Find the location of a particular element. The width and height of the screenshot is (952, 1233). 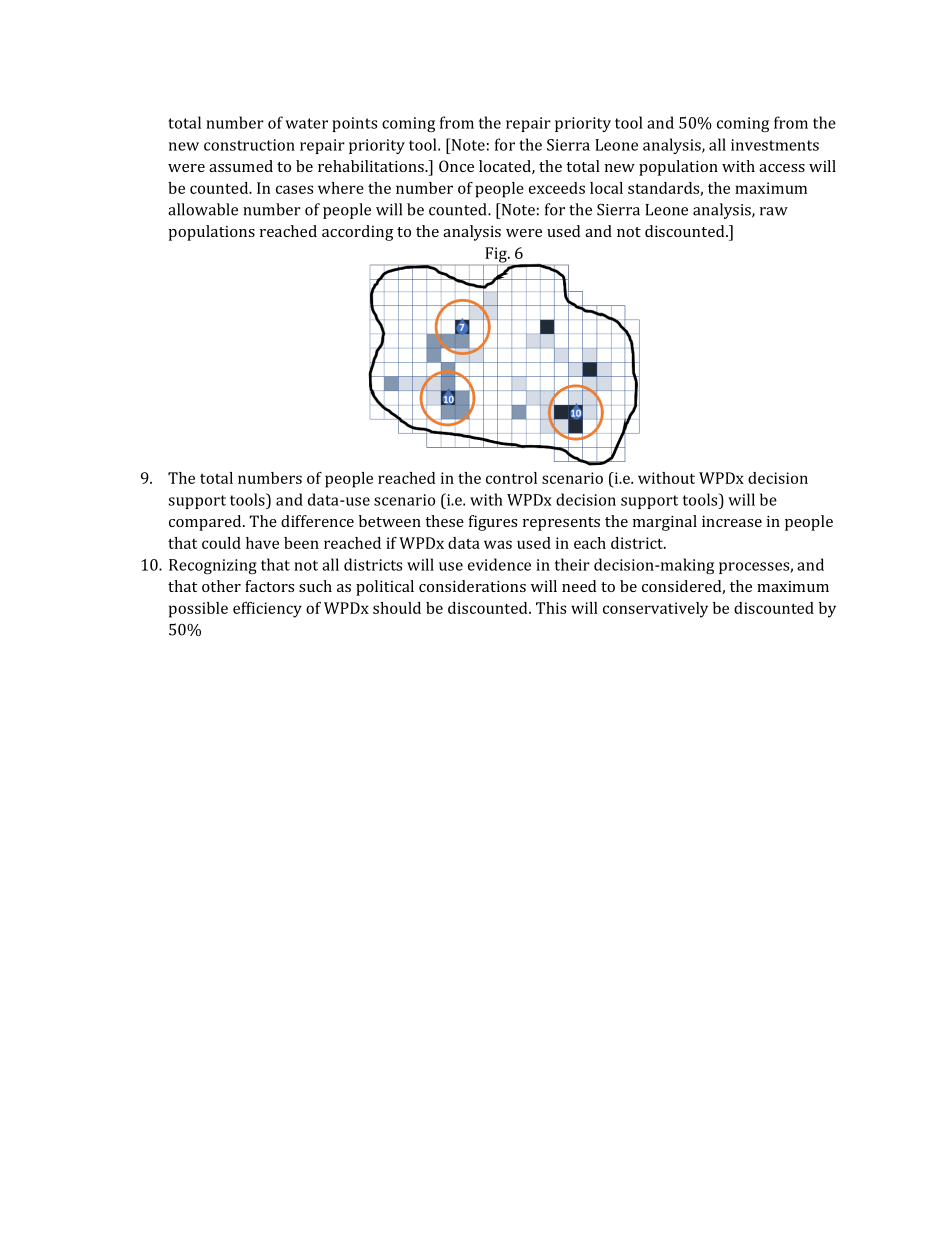

factors is located at coordinates (269, 586).
